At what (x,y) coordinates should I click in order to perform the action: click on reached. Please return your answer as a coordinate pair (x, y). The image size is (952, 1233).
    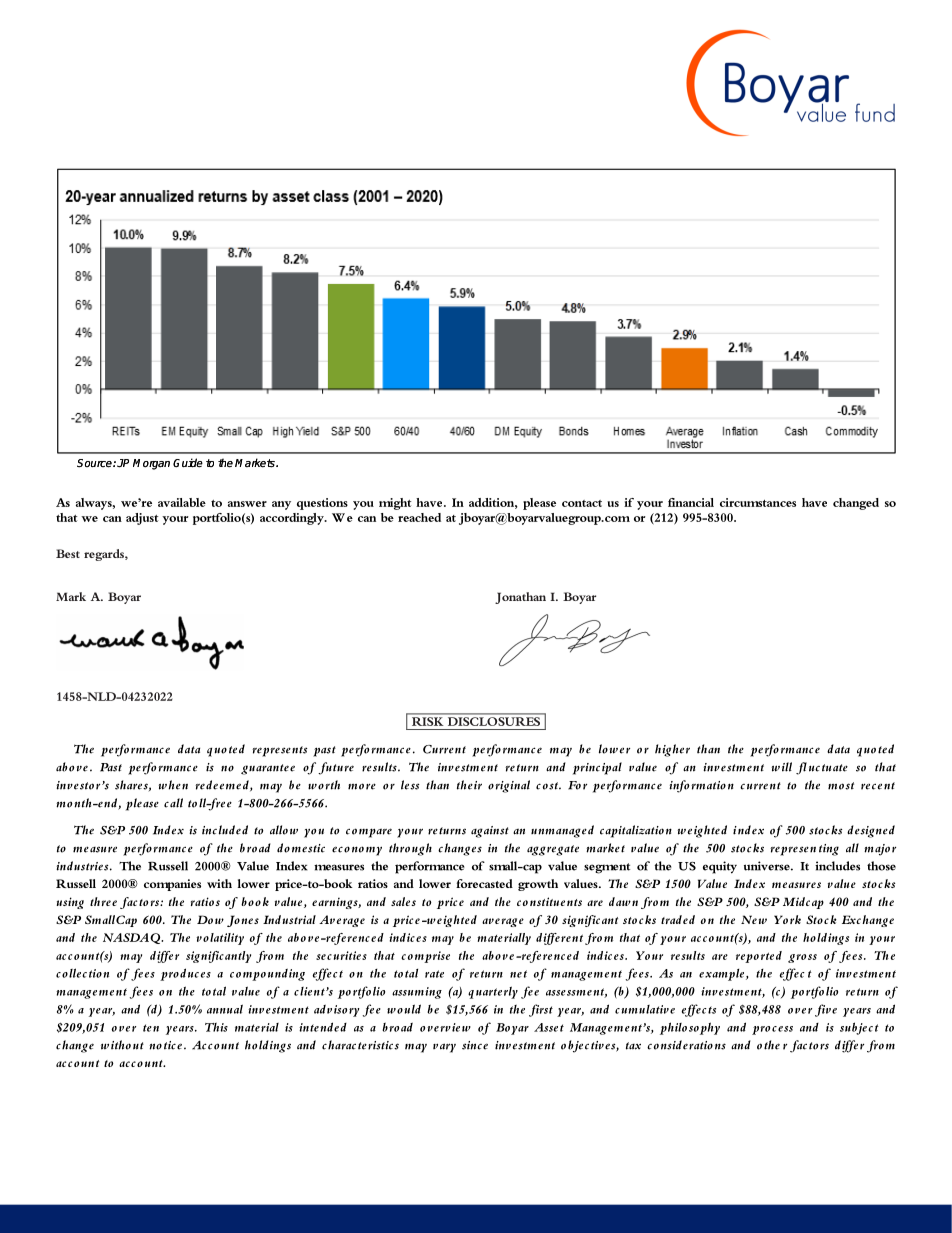
    Looking at the image, I should click on (419, 517).
